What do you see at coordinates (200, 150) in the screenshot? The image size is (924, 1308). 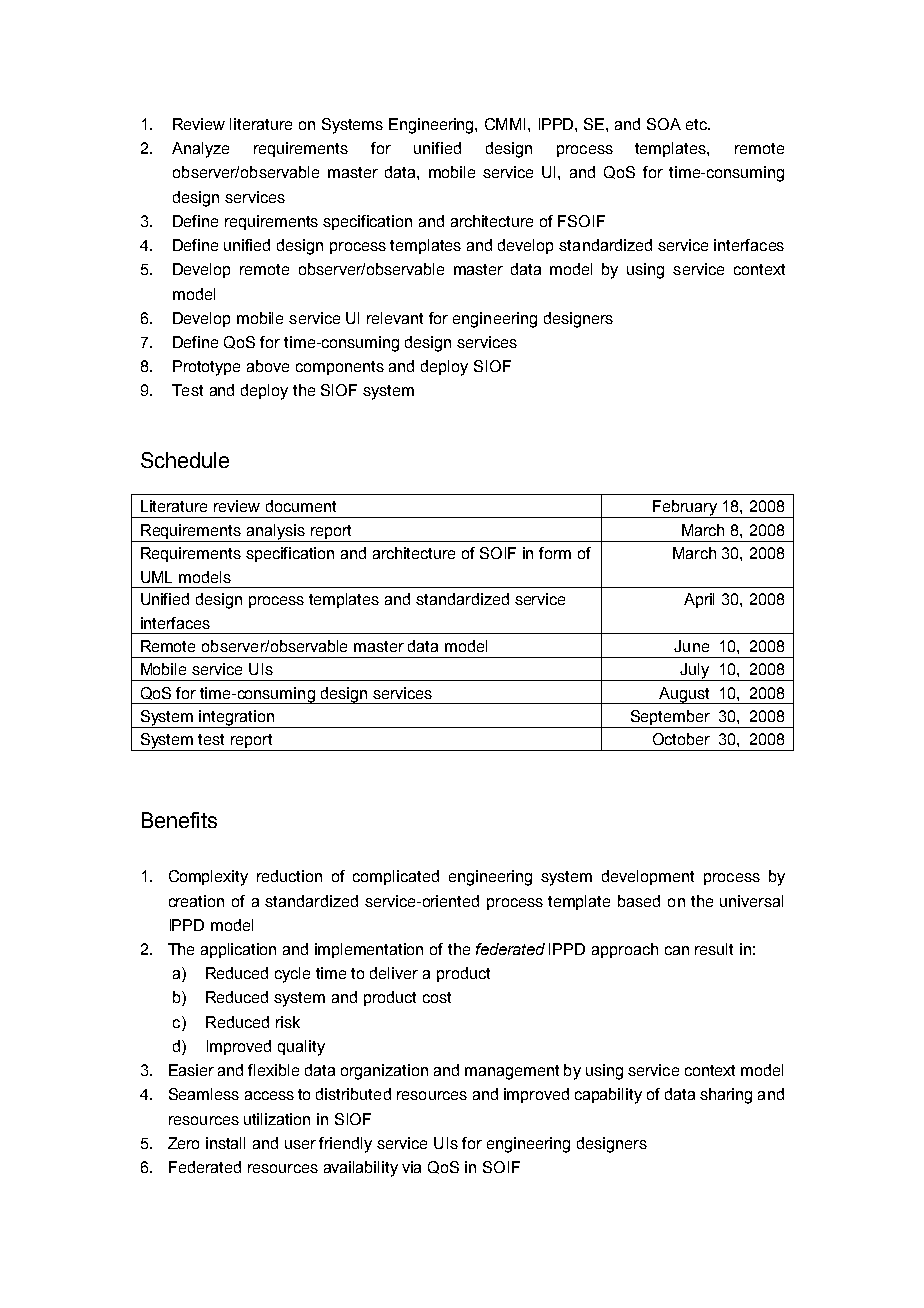 I see `Analyze` at bounding box center [200, 150].
